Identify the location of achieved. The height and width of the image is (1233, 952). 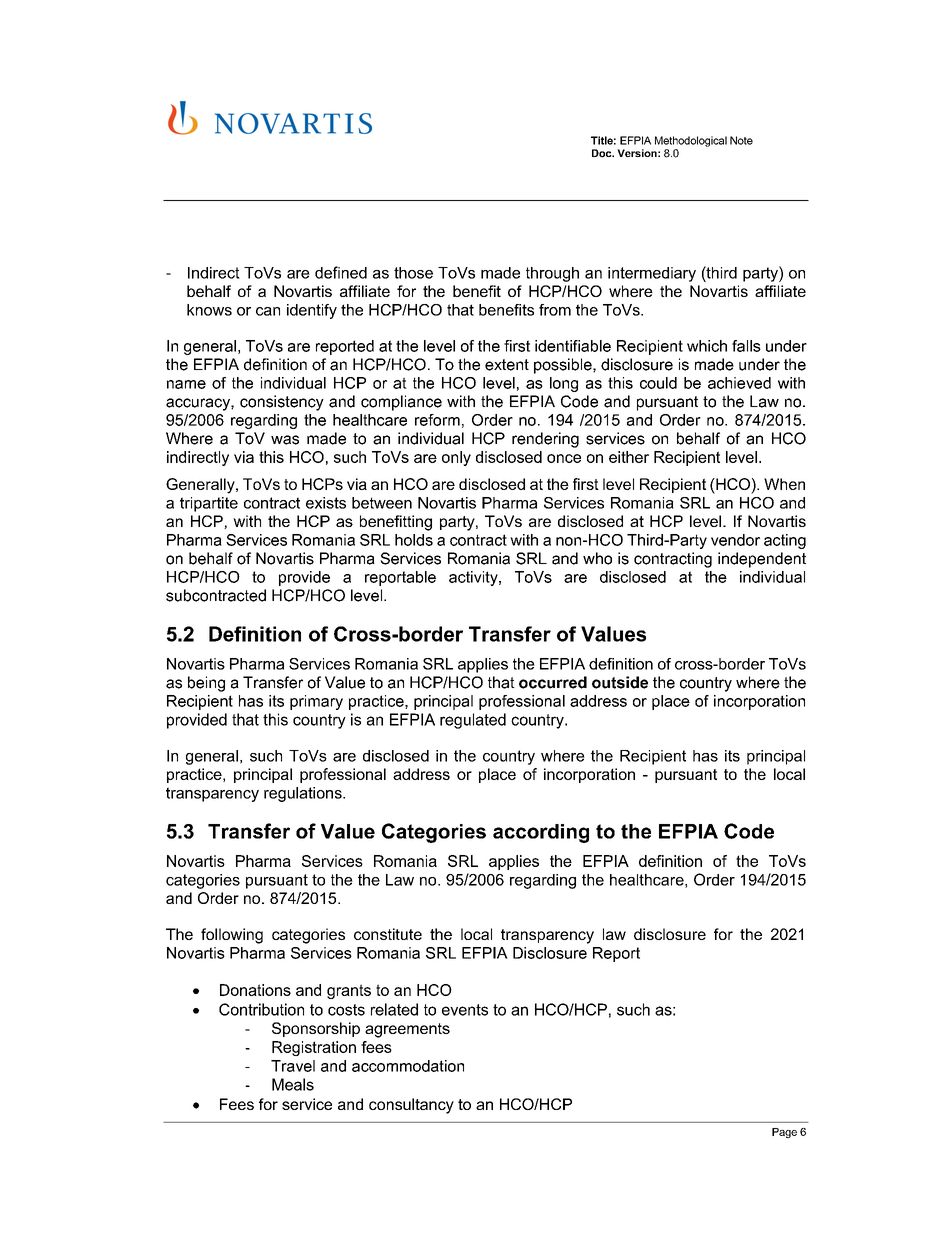
(739, 383).
